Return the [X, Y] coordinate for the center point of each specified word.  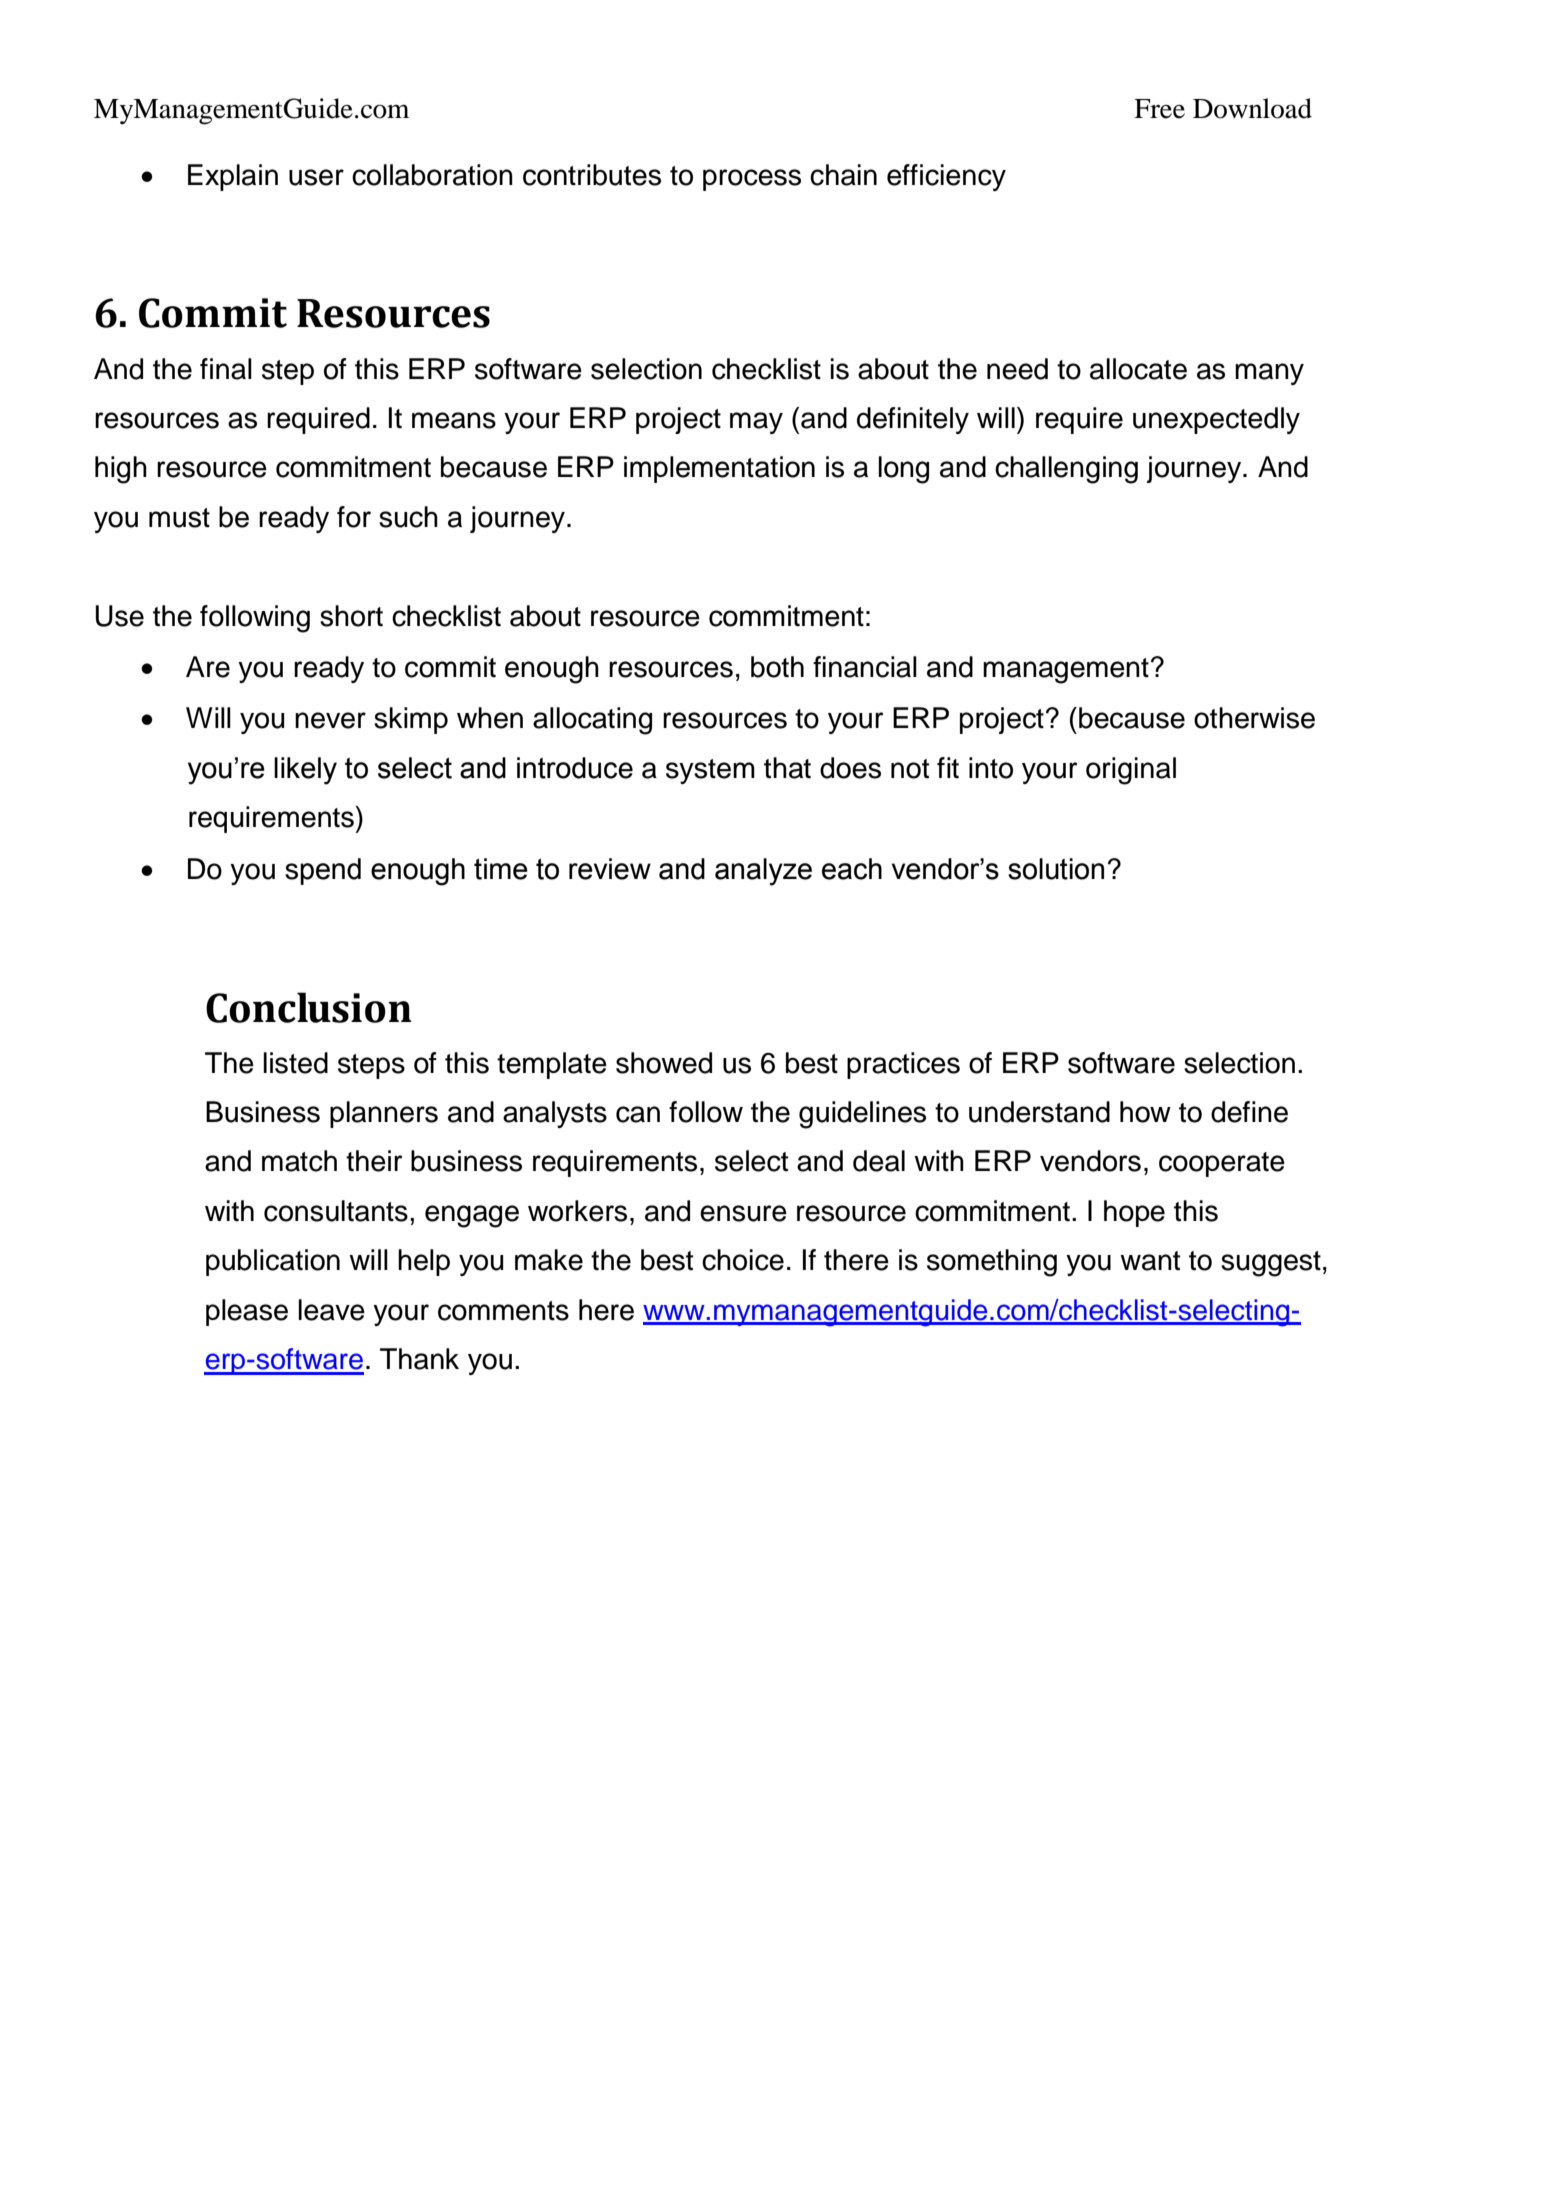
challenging [1066, 470]
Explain [233, 177]
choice [743, 1260]
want [1150, 1261]
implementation [719, 469]
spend [323, 871]
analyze [763, 872]
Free [1159, 109]
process [752, 180]
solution [1056, 869]
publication [273, 1262]
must [179, 518]
